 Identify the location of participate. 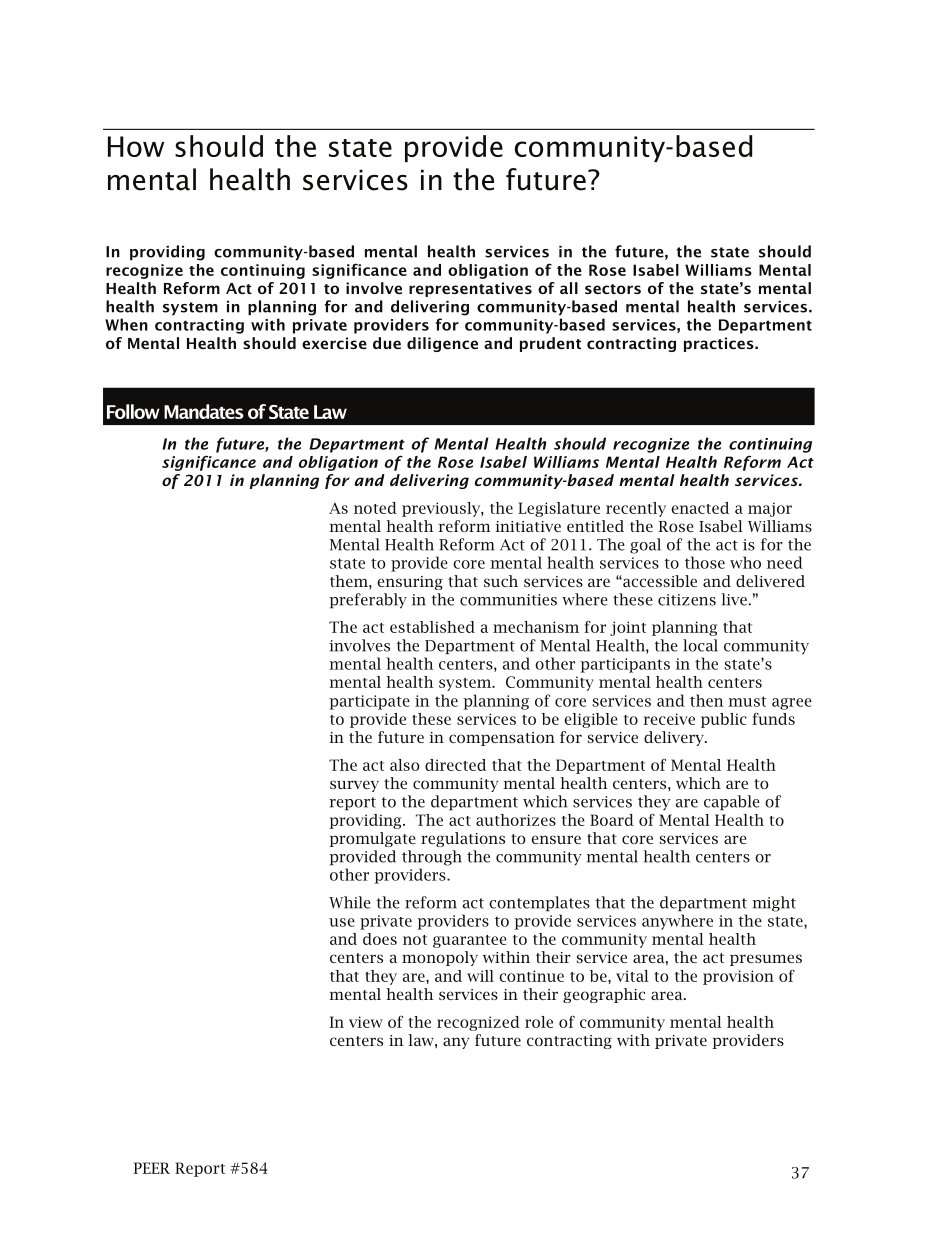
(369, 702).
